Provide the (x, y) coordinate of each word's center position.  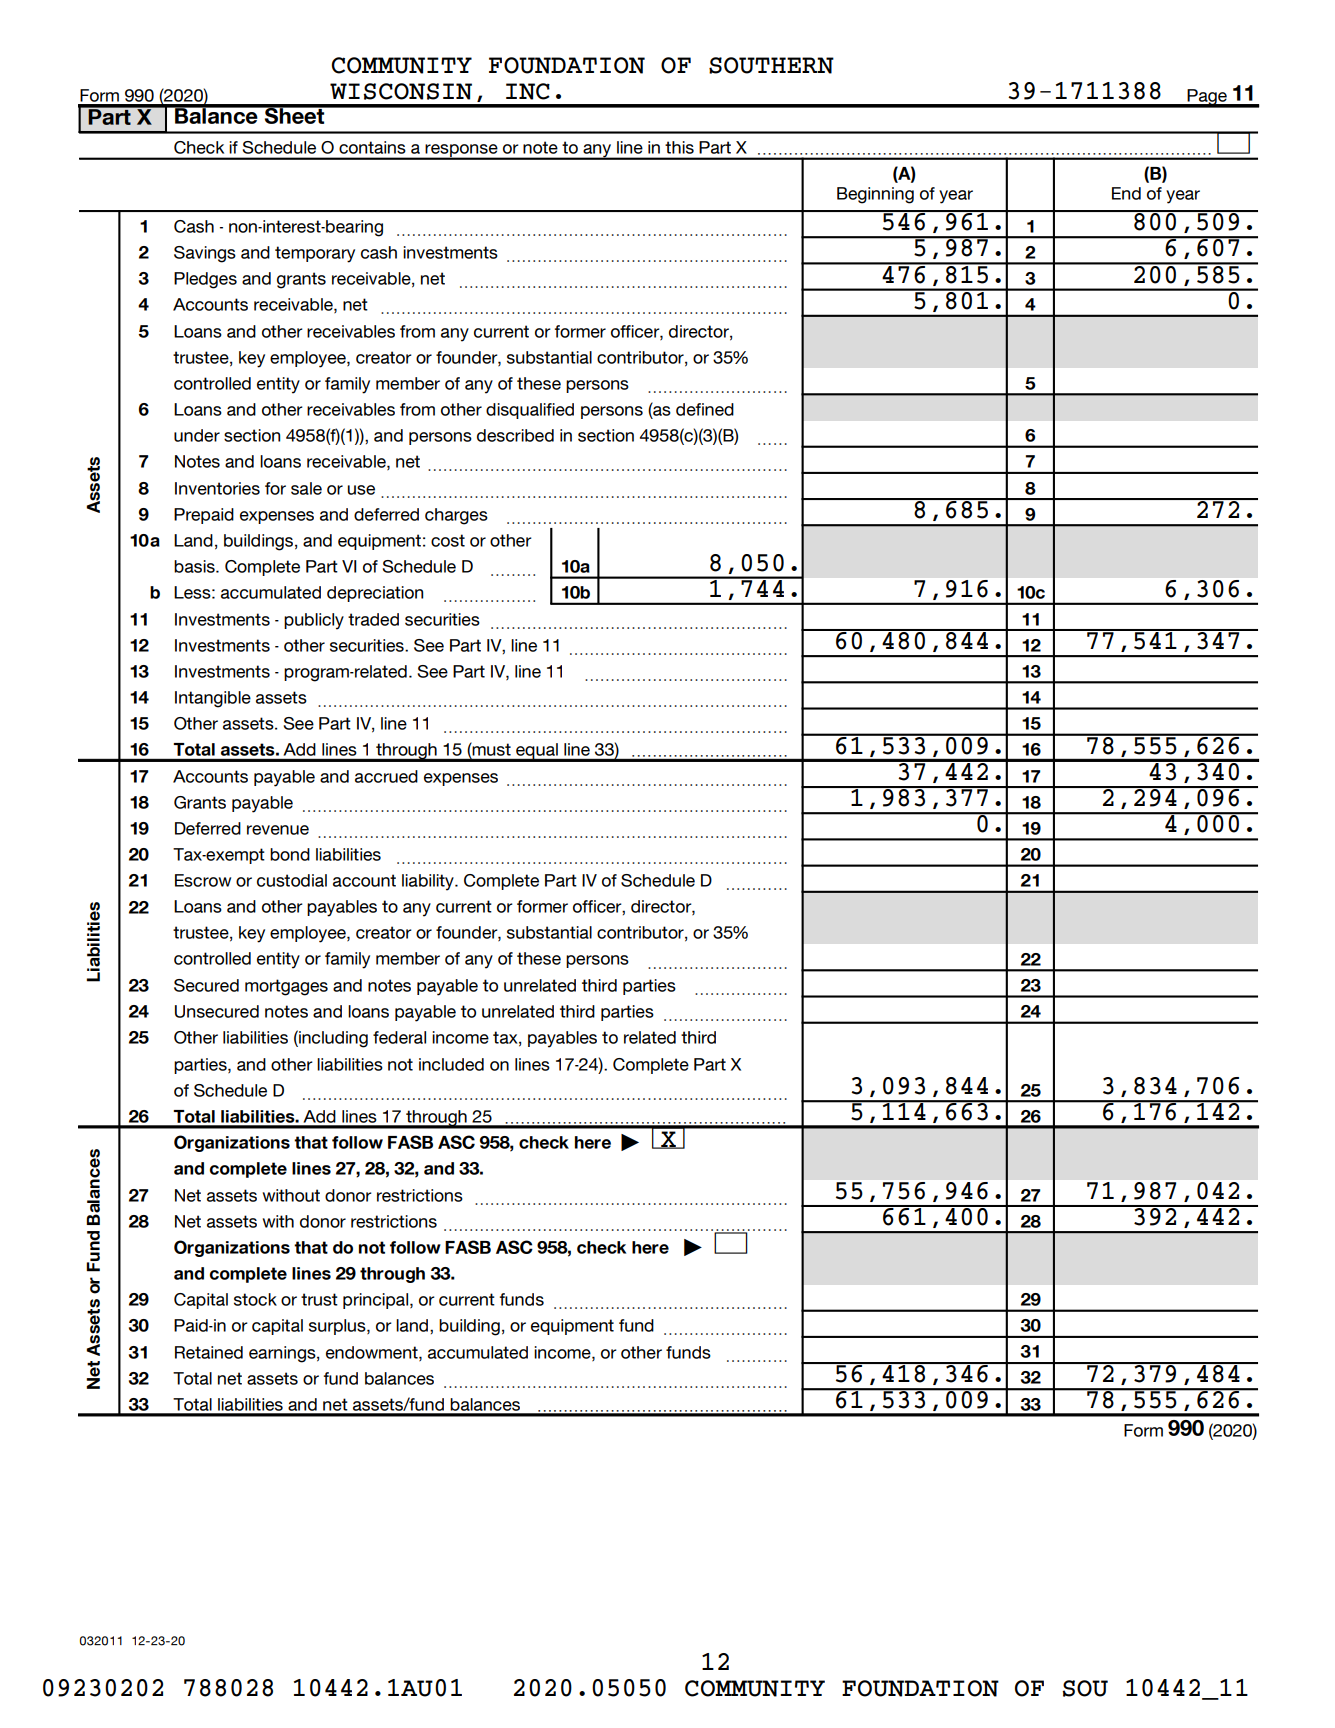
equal (537, 752)
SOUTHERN (771, 65)
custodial (292, 880)
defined (705, 409)
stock (255, 1299)
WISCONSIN (401, 91)
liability (429, 882)
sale (306, 488)
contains (372, 147)
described (515, 435)
